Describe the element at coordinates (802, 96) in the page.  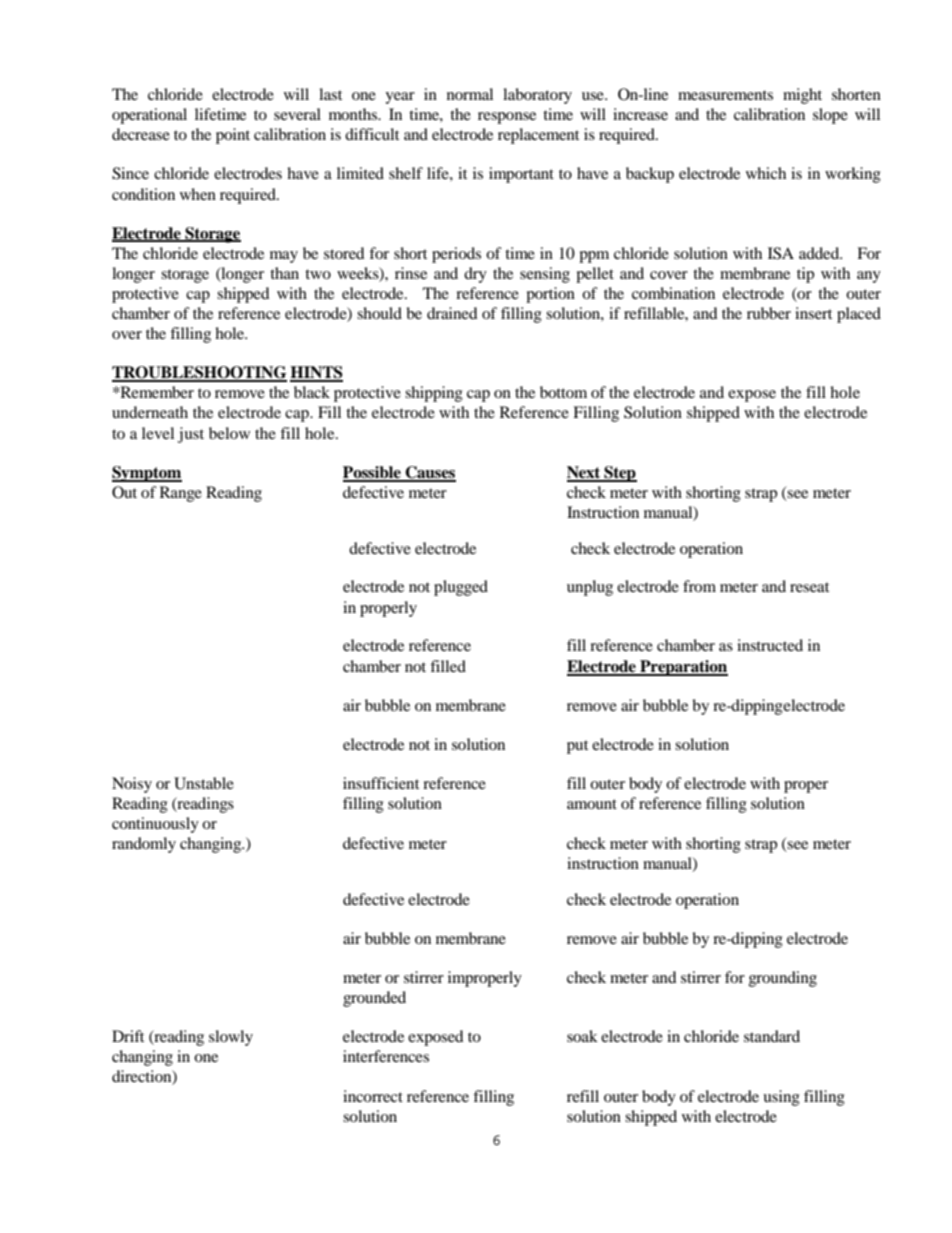
I see `might` at that location.
